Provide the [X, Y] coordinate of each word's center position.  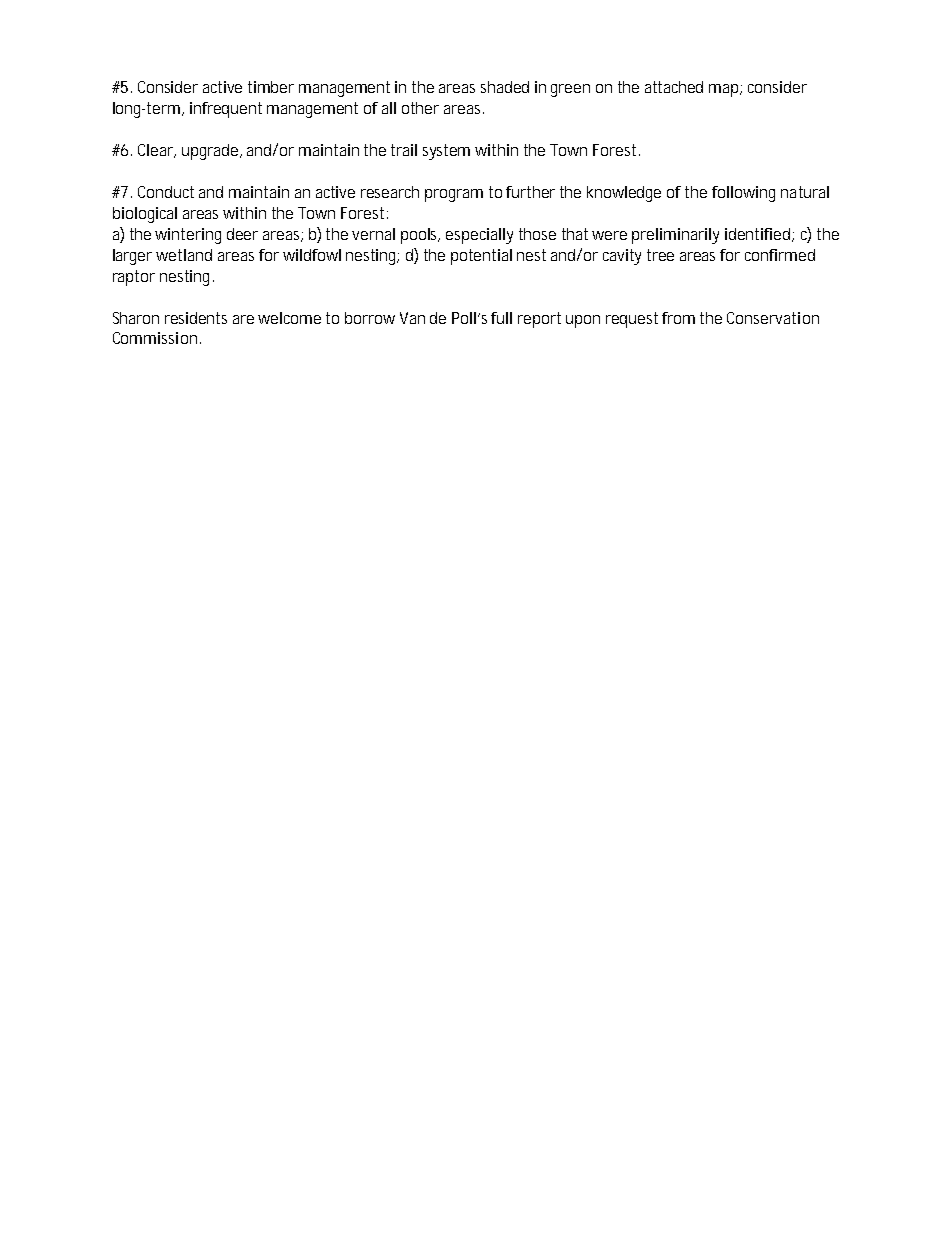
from [678, 318]
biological [145, 215]
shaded [505, 87]
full [501, 318]
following [743, 194]
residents [196, 318]
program [454, 195]
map [725, 90]
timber [271, 87]
